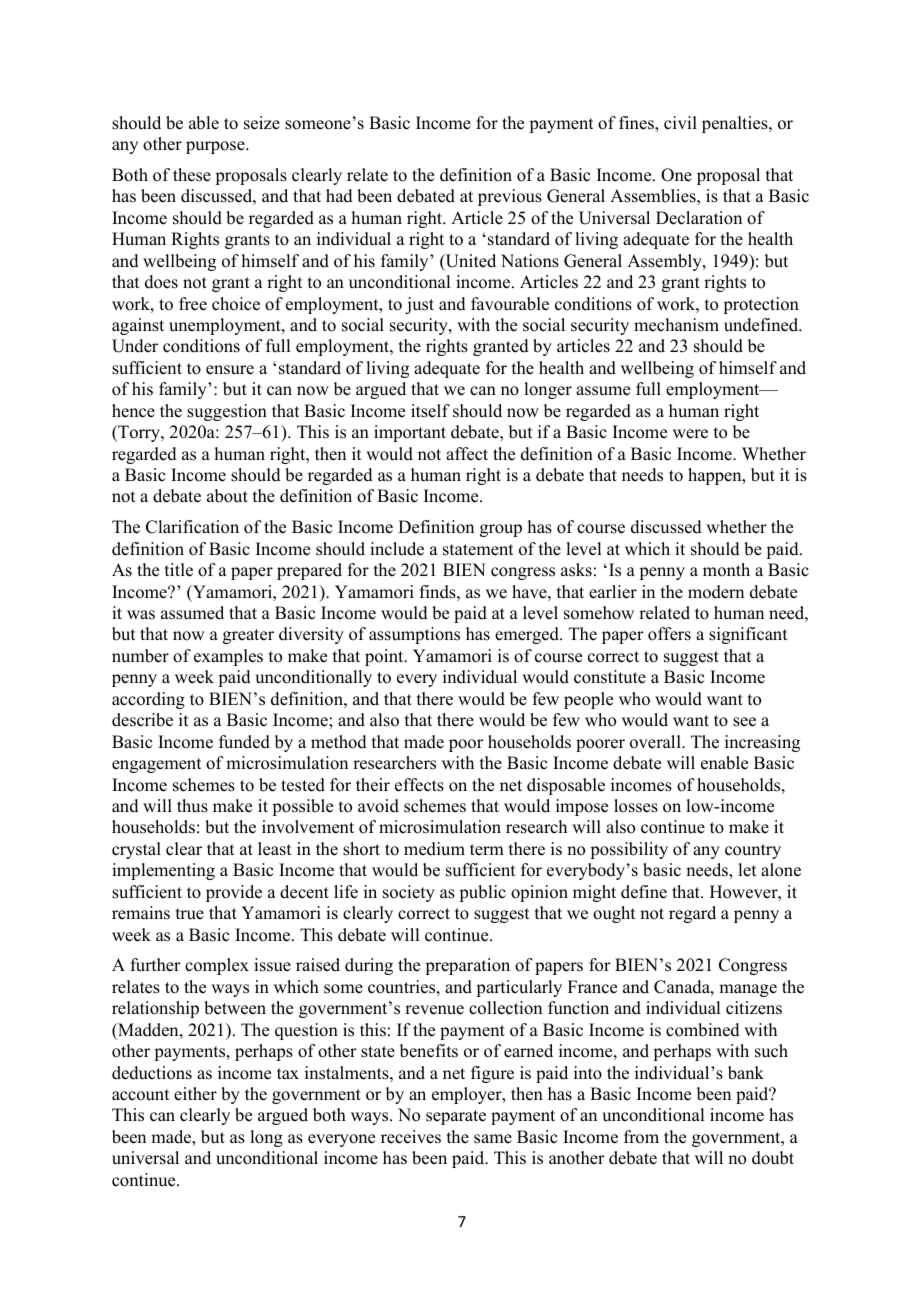 The width and height of the screenshot is (924, 1308). Describe the element at coordinates (228, 657) in the screenshot. I see `examples` at that location.
